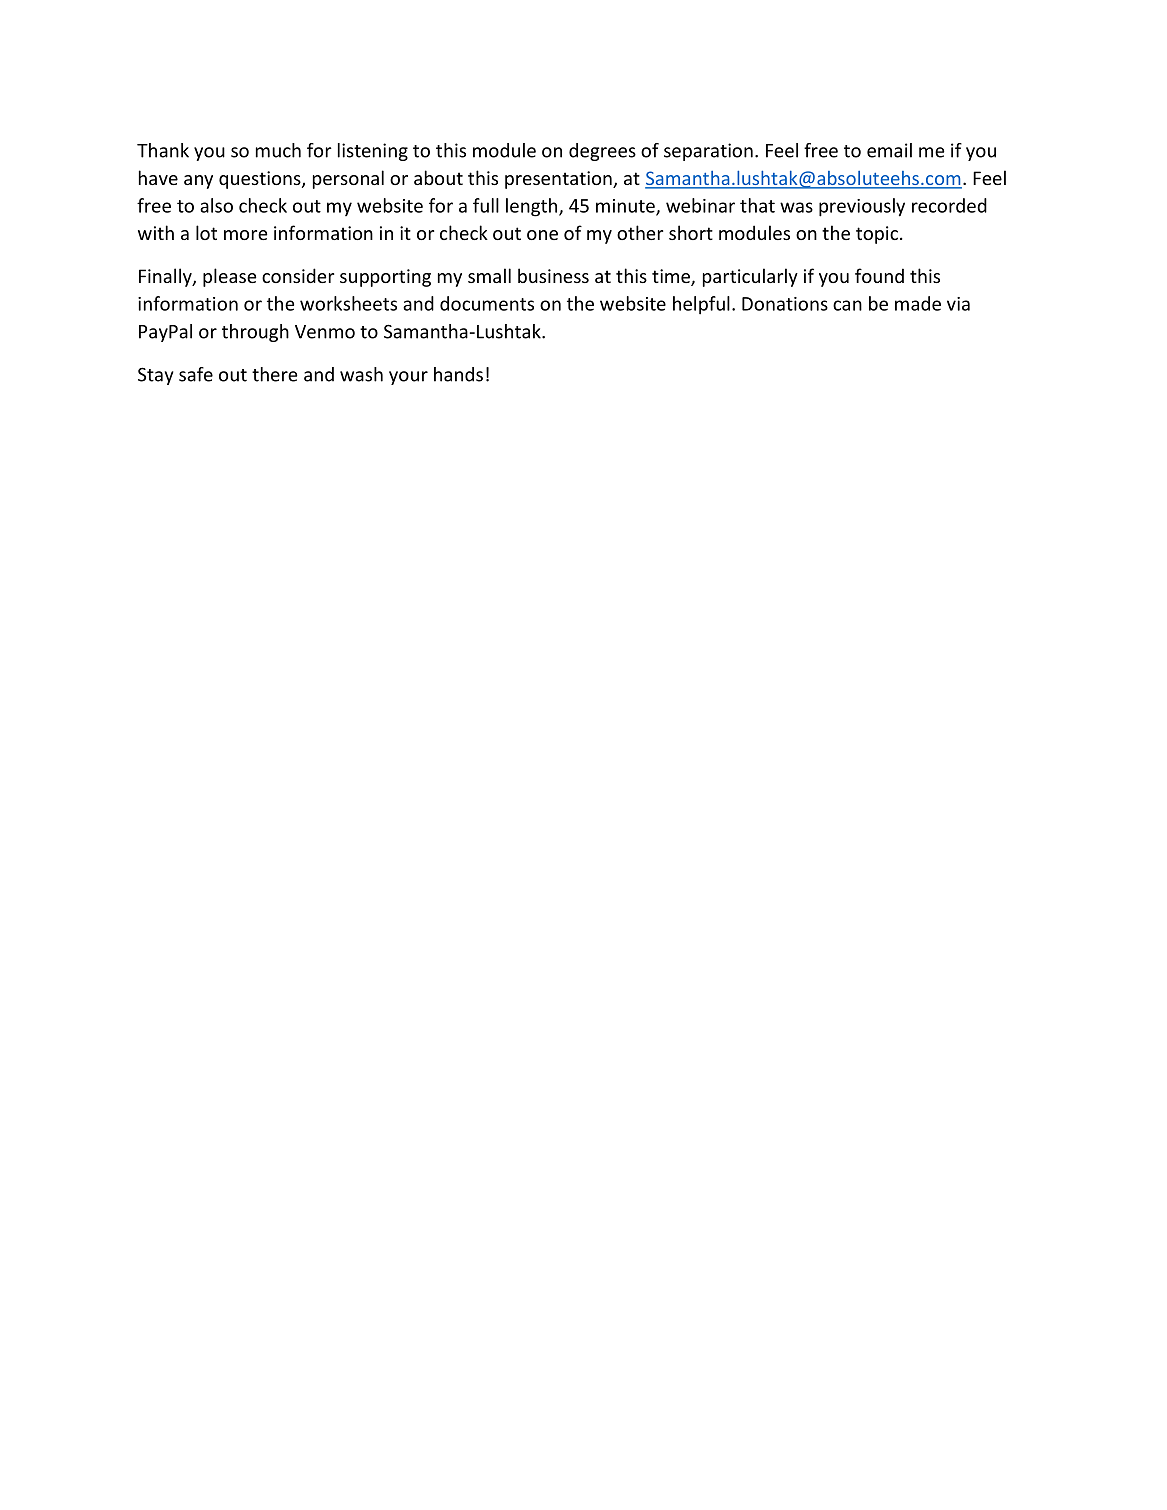 The image size is (1167, 1510). What do you see at coordinates (348, 303) in the screenshot?
I see `worksheets` at bounding box center [348, 303].
